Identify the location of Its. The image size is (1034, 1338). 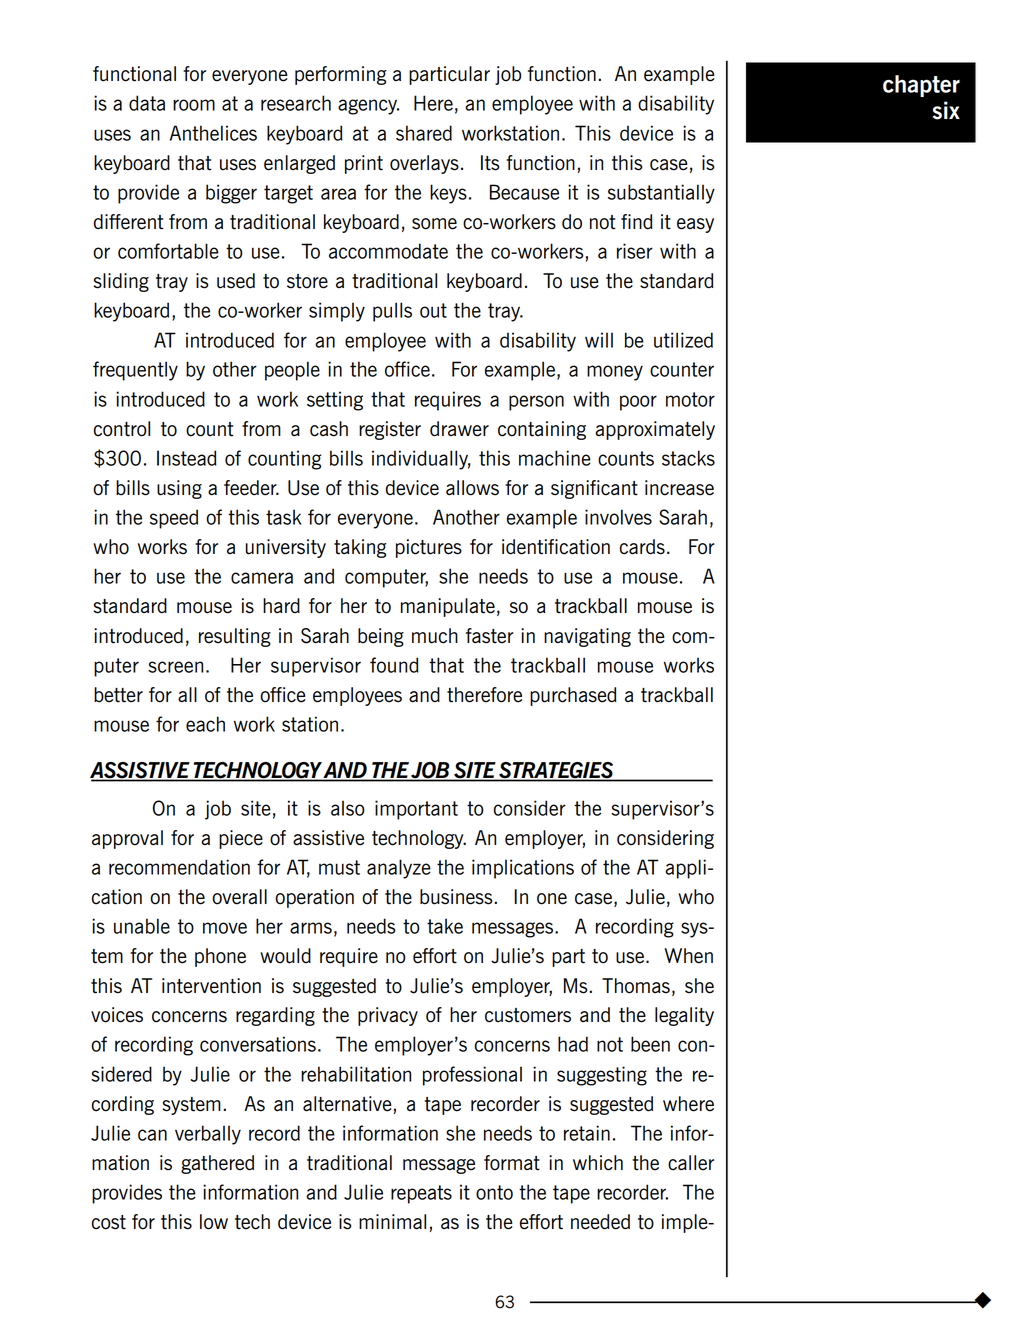
(490, 163).
